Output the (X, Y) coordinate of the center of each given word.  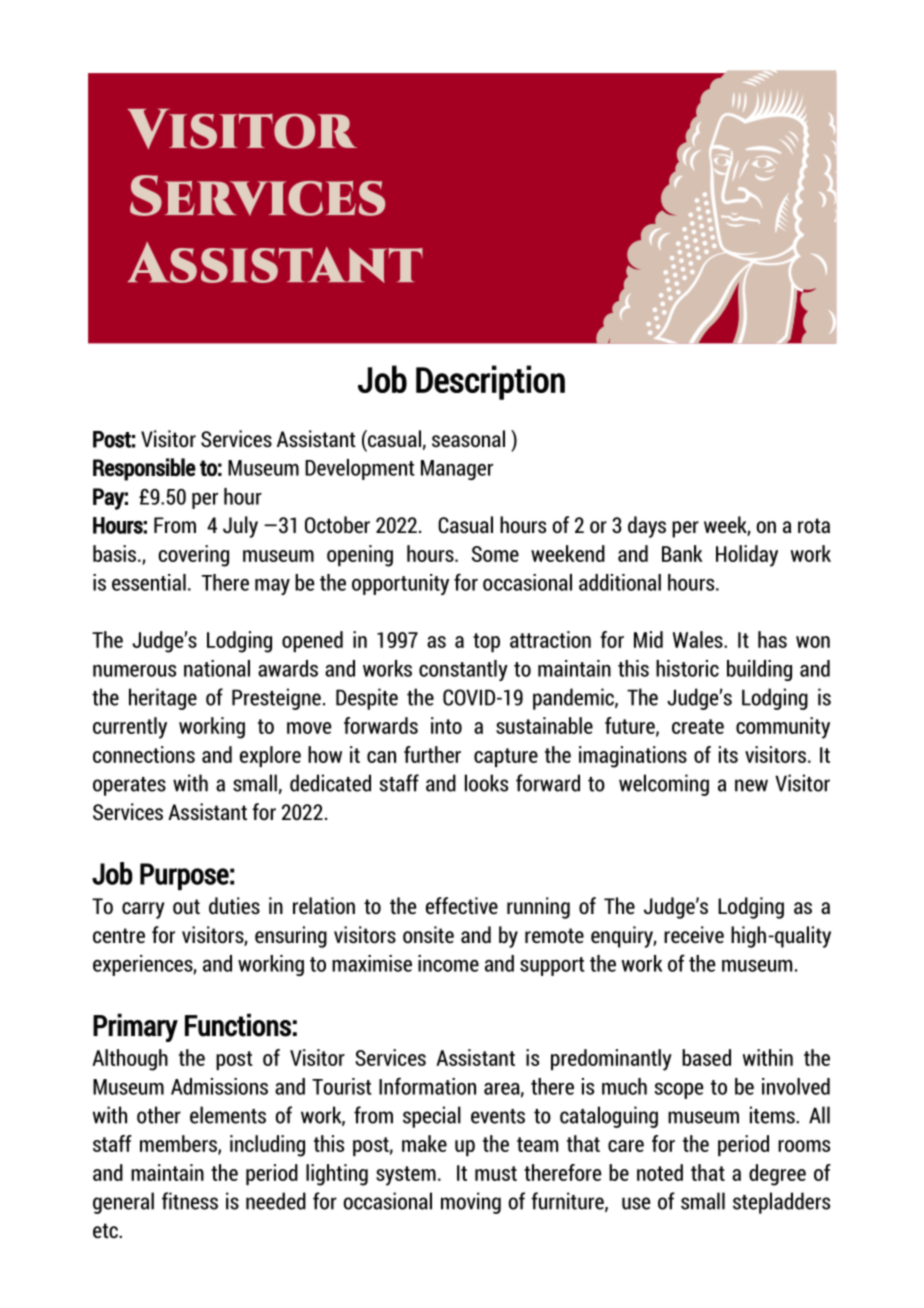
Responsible (144, 469)
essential (149, 582)
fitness (190, 1201)
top (486, 642)
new (751, 785)
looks (486, 783)
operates (129, 786)
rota (814, 525)
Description (490, 382)
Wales (699, 639)
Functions (238, 1025)
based (706, 1057)
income (448, 963)
